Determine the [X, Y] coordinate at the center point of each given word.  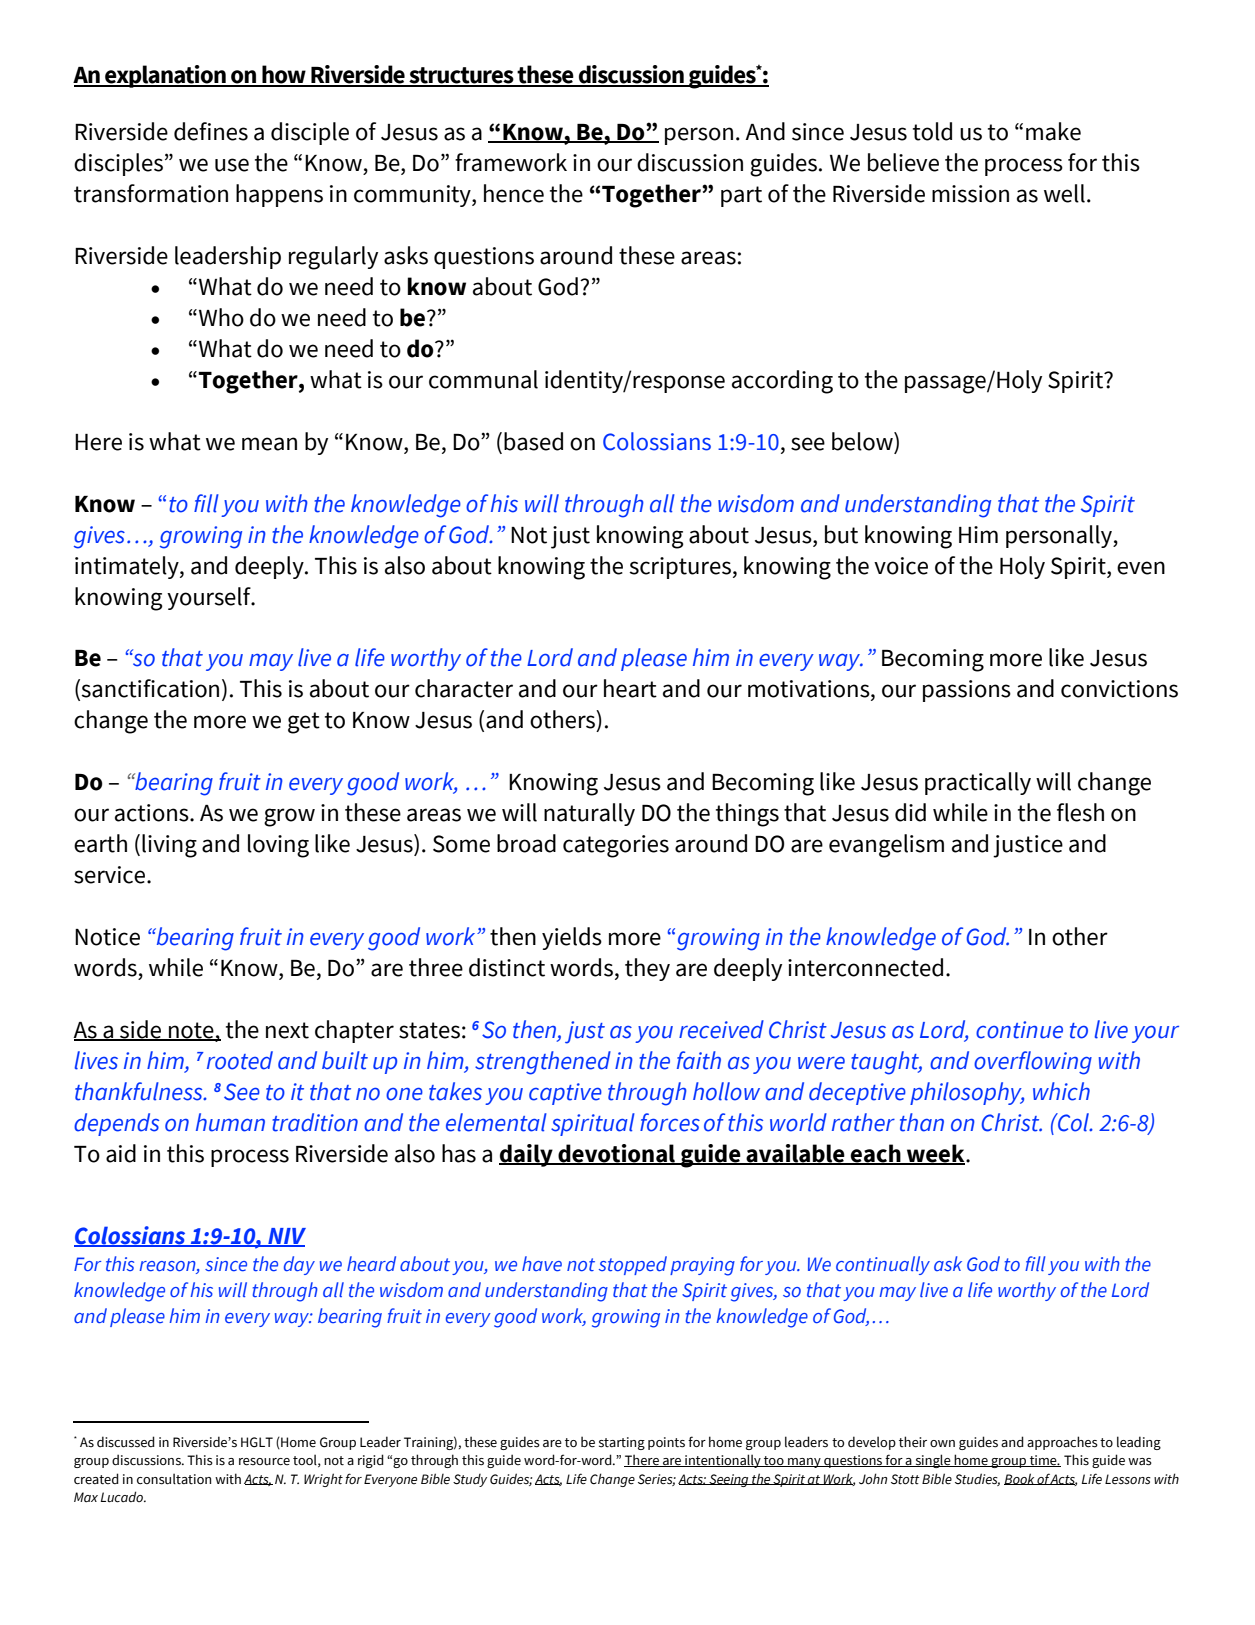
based [533, 441]
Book [1020, 1479]
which [1061, 1091]
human [230, 1122]
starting [622, 1443]
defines [211, 131]
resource [264, 1462]
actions [153, 813]
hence [514, 193]
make [1053, 131]
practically [978, 783]
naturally [589, 814]
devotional [617, 1154]
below [863, 441]
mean [269, 444]
